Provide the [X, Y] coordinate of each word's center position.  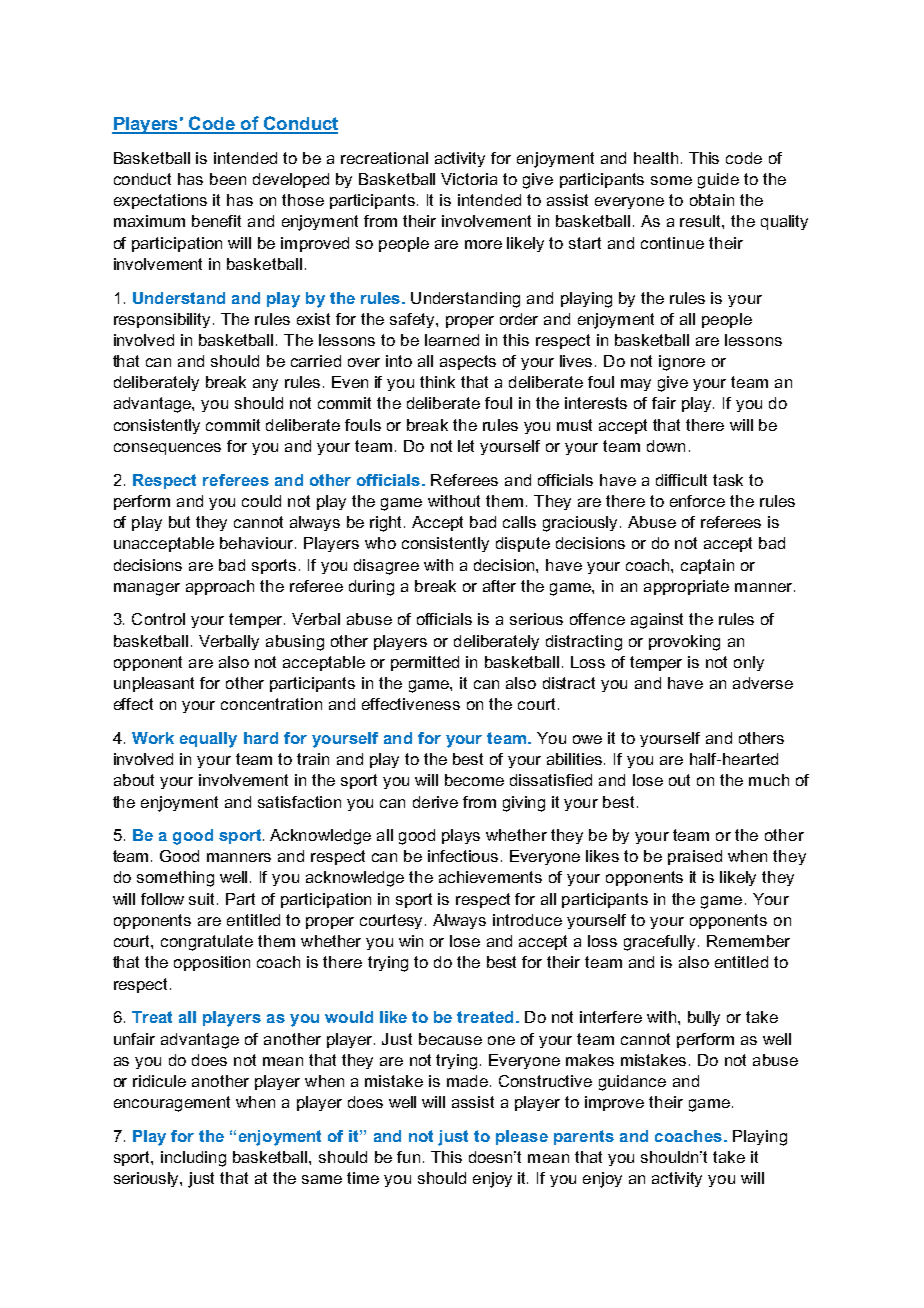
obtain [712, 200]
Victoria [469, 179]
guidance [632, 1083]
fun [408, 1157]
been [228, 179]
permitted [425, 663]
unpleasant [154, 684]
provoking [684, 643]
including [193, 1159]
